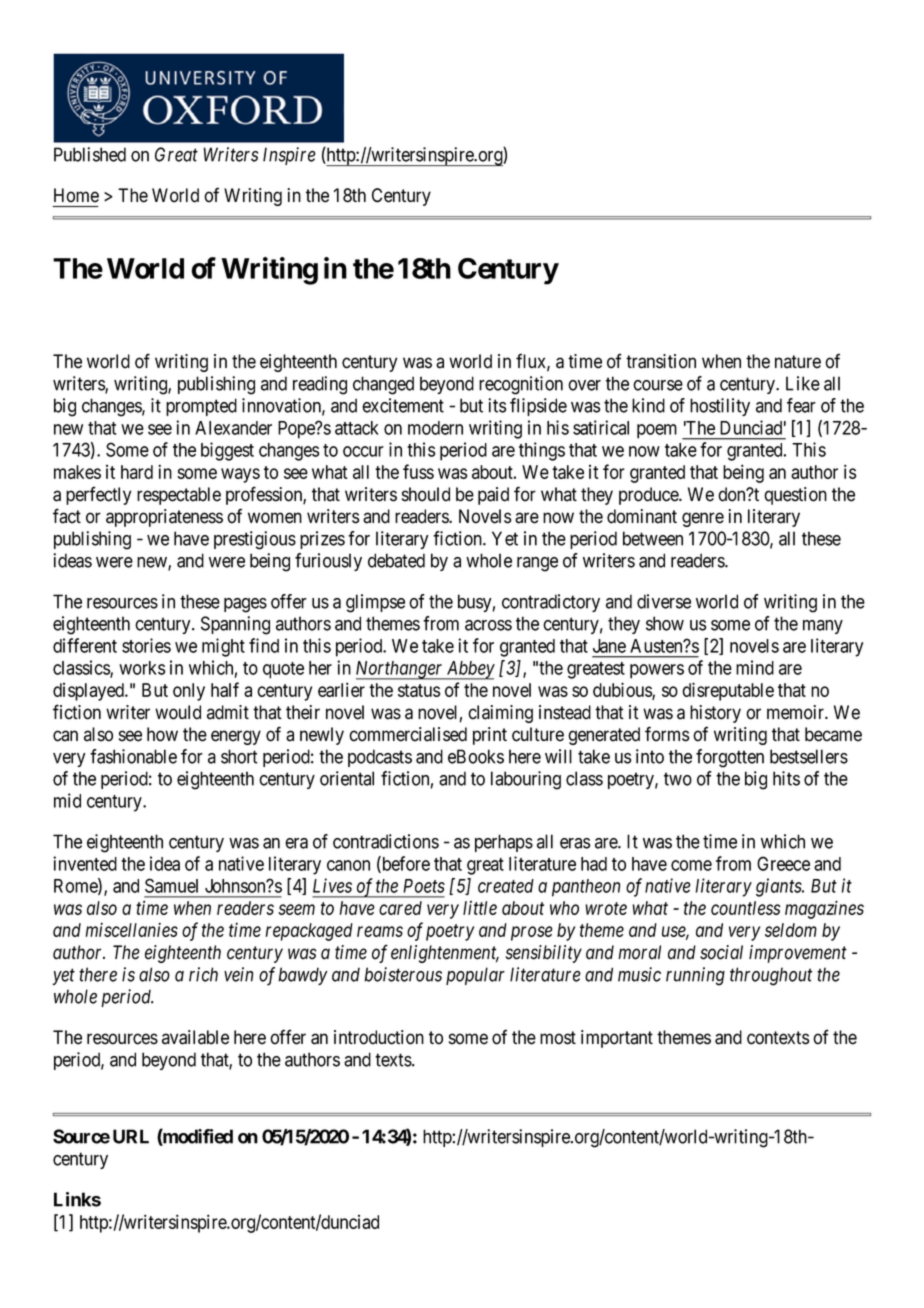  Describe the element at coordinates (131, 1136) in the screenshot. I see `URL` at that location.
